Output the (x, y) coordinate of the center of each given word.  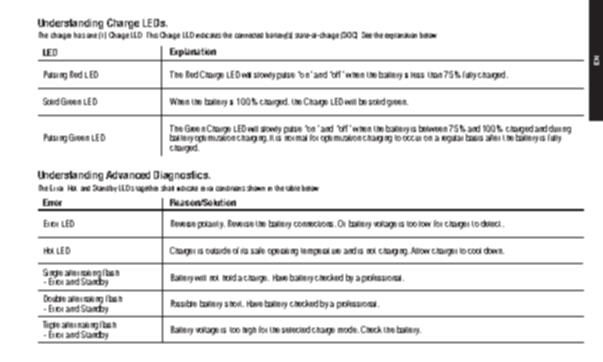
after (493, 137)
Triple (51, 326)
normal (295, 136)
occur (412, 138)
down (494, 250)
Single (53, 274)
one (92, 35)
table (293, 188)
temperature (321, 252)
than (435, 75)
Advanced (128, 175)
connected (249, 35)
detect (492, 223)
